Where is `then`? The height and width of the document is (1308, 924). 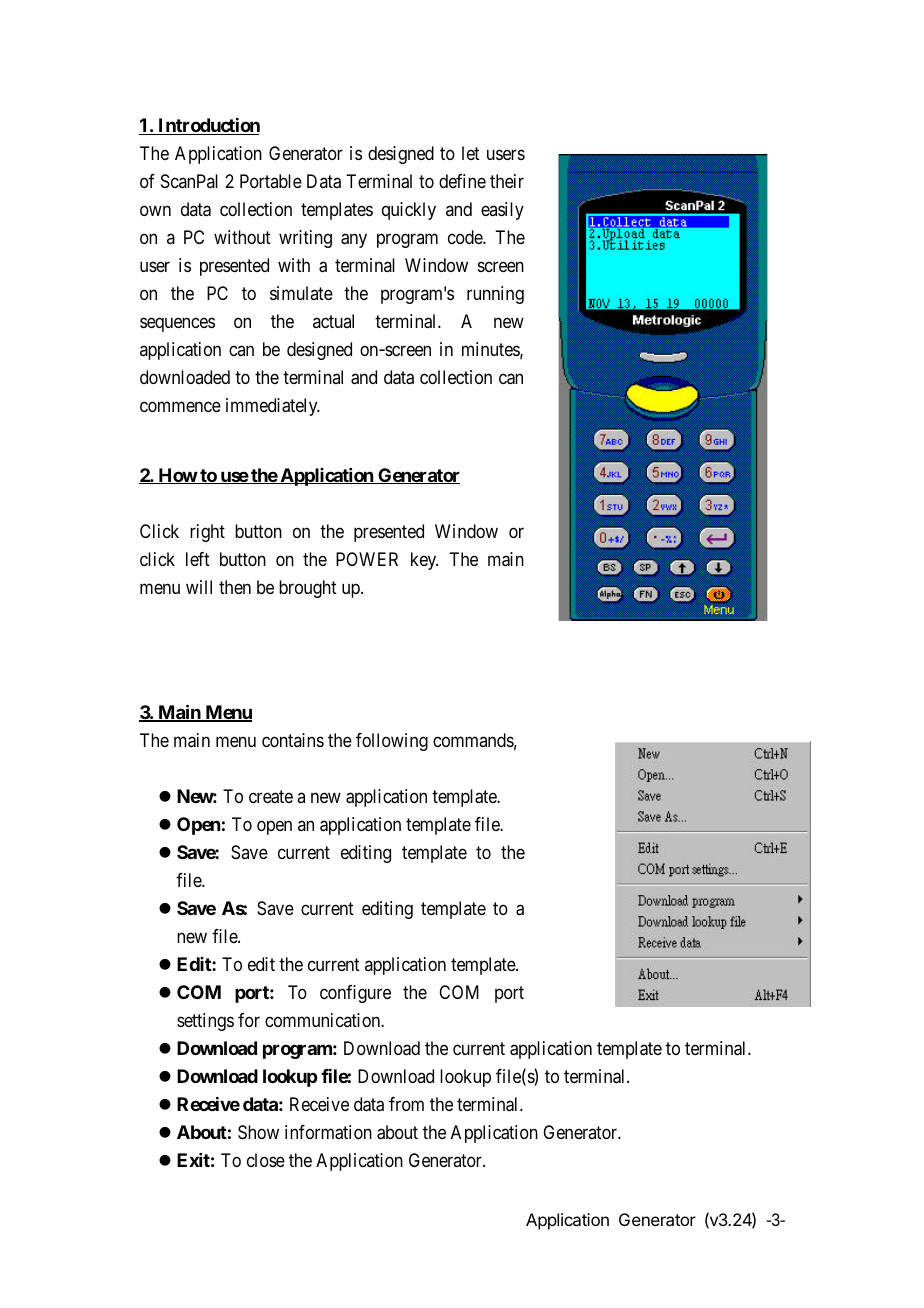 then is located at coordinates (235, 587).
